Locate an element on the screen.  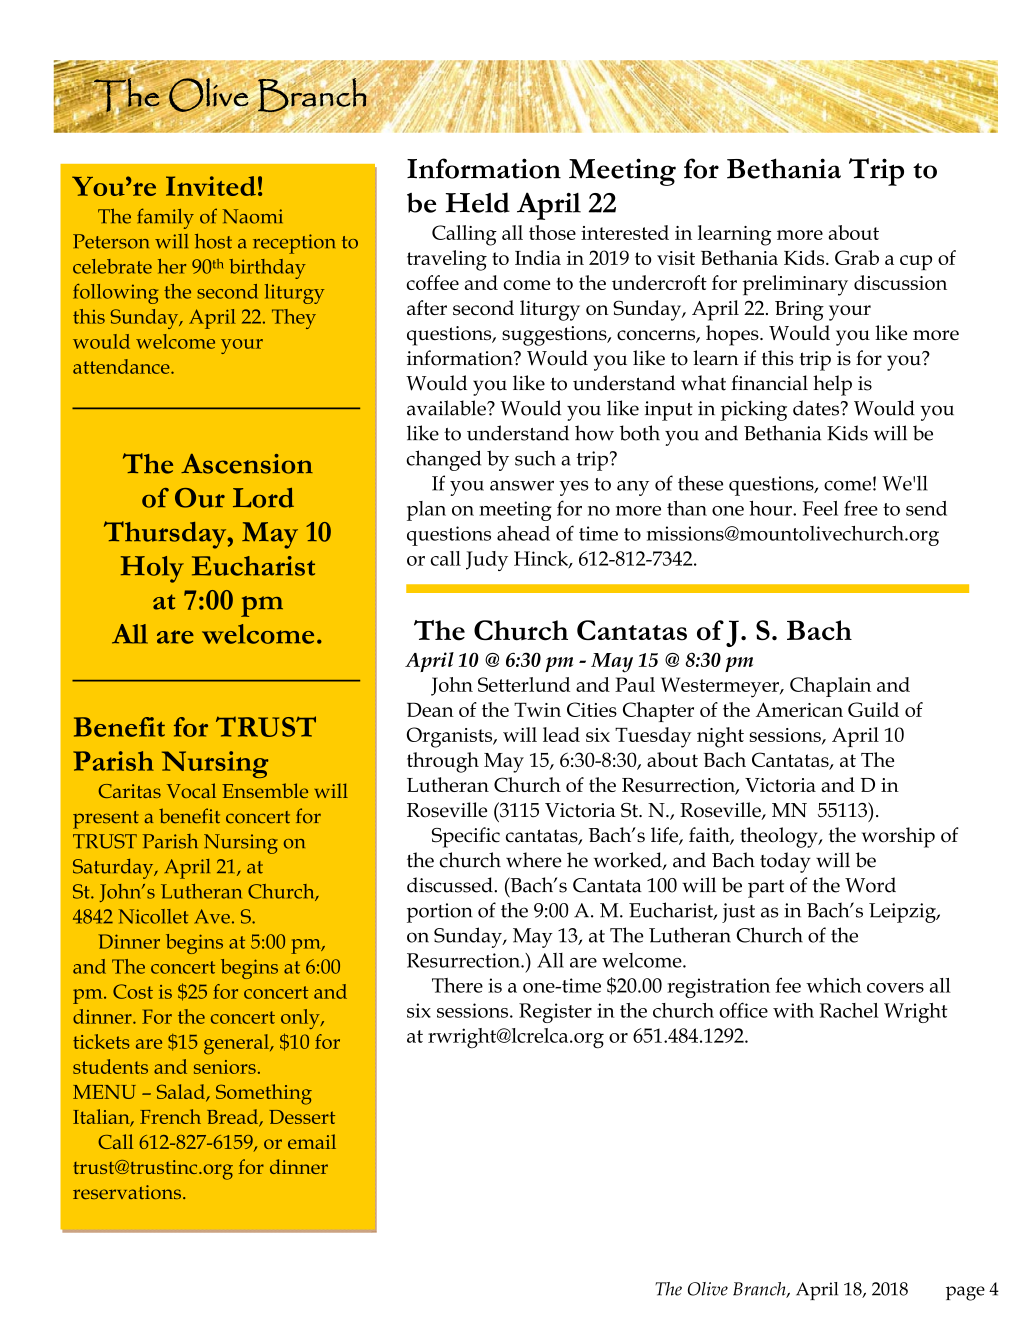
Register is located at coordinates (555, 1013).
